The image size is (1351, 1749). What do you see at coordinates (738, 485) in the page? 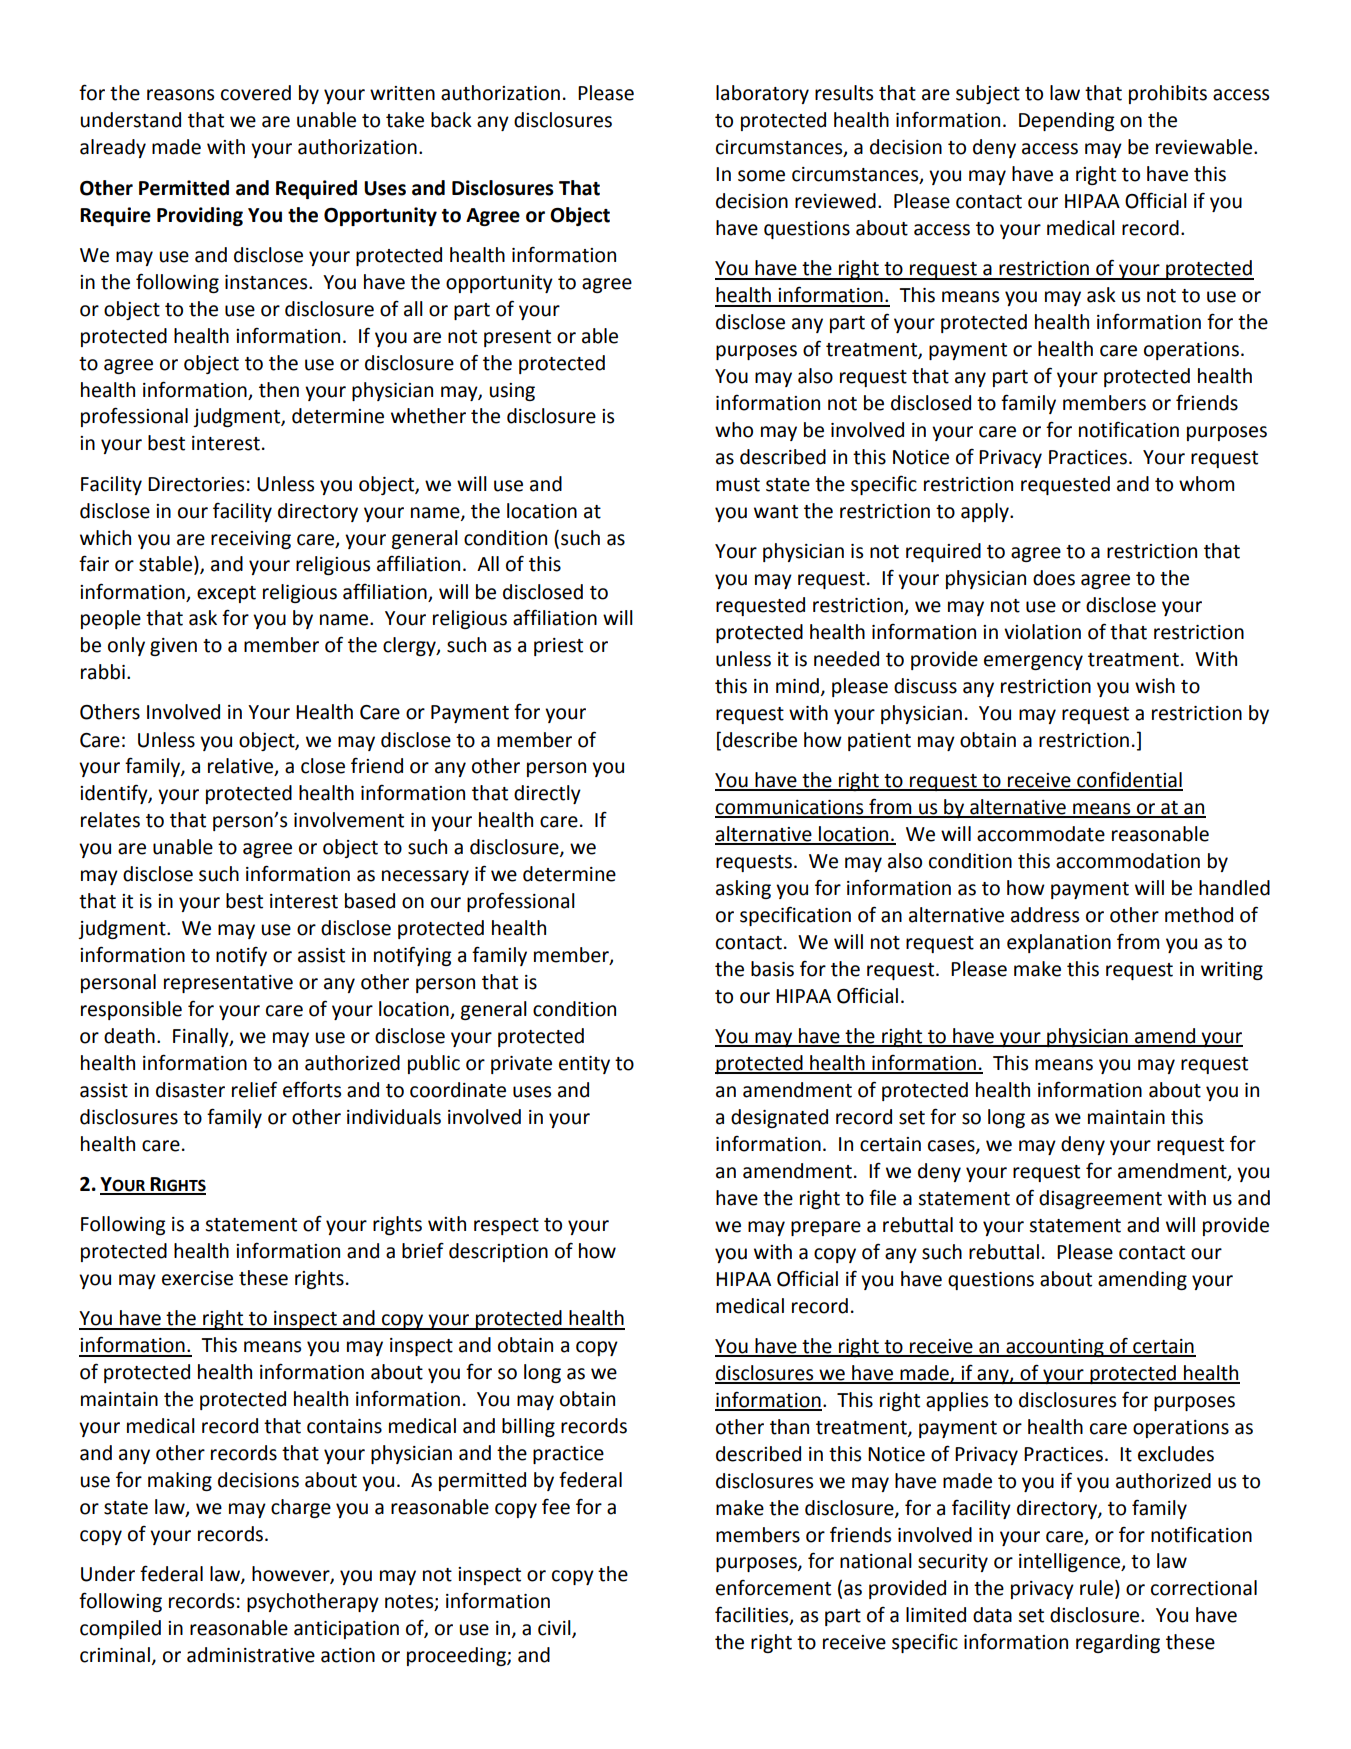
I see `must` at bounding box center [738, 485].
